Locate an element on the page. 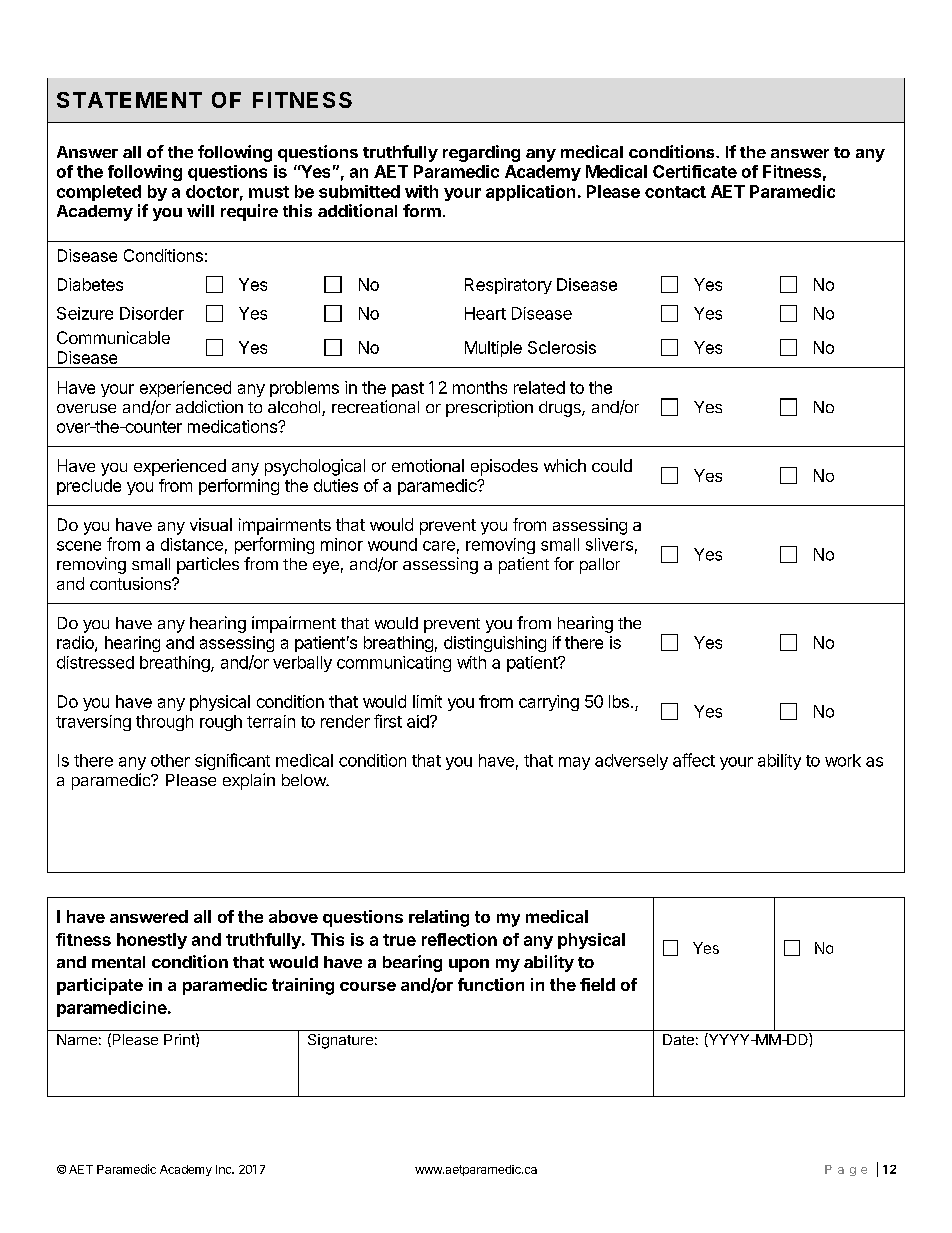  regarding is located at coordinates (481, 153).
